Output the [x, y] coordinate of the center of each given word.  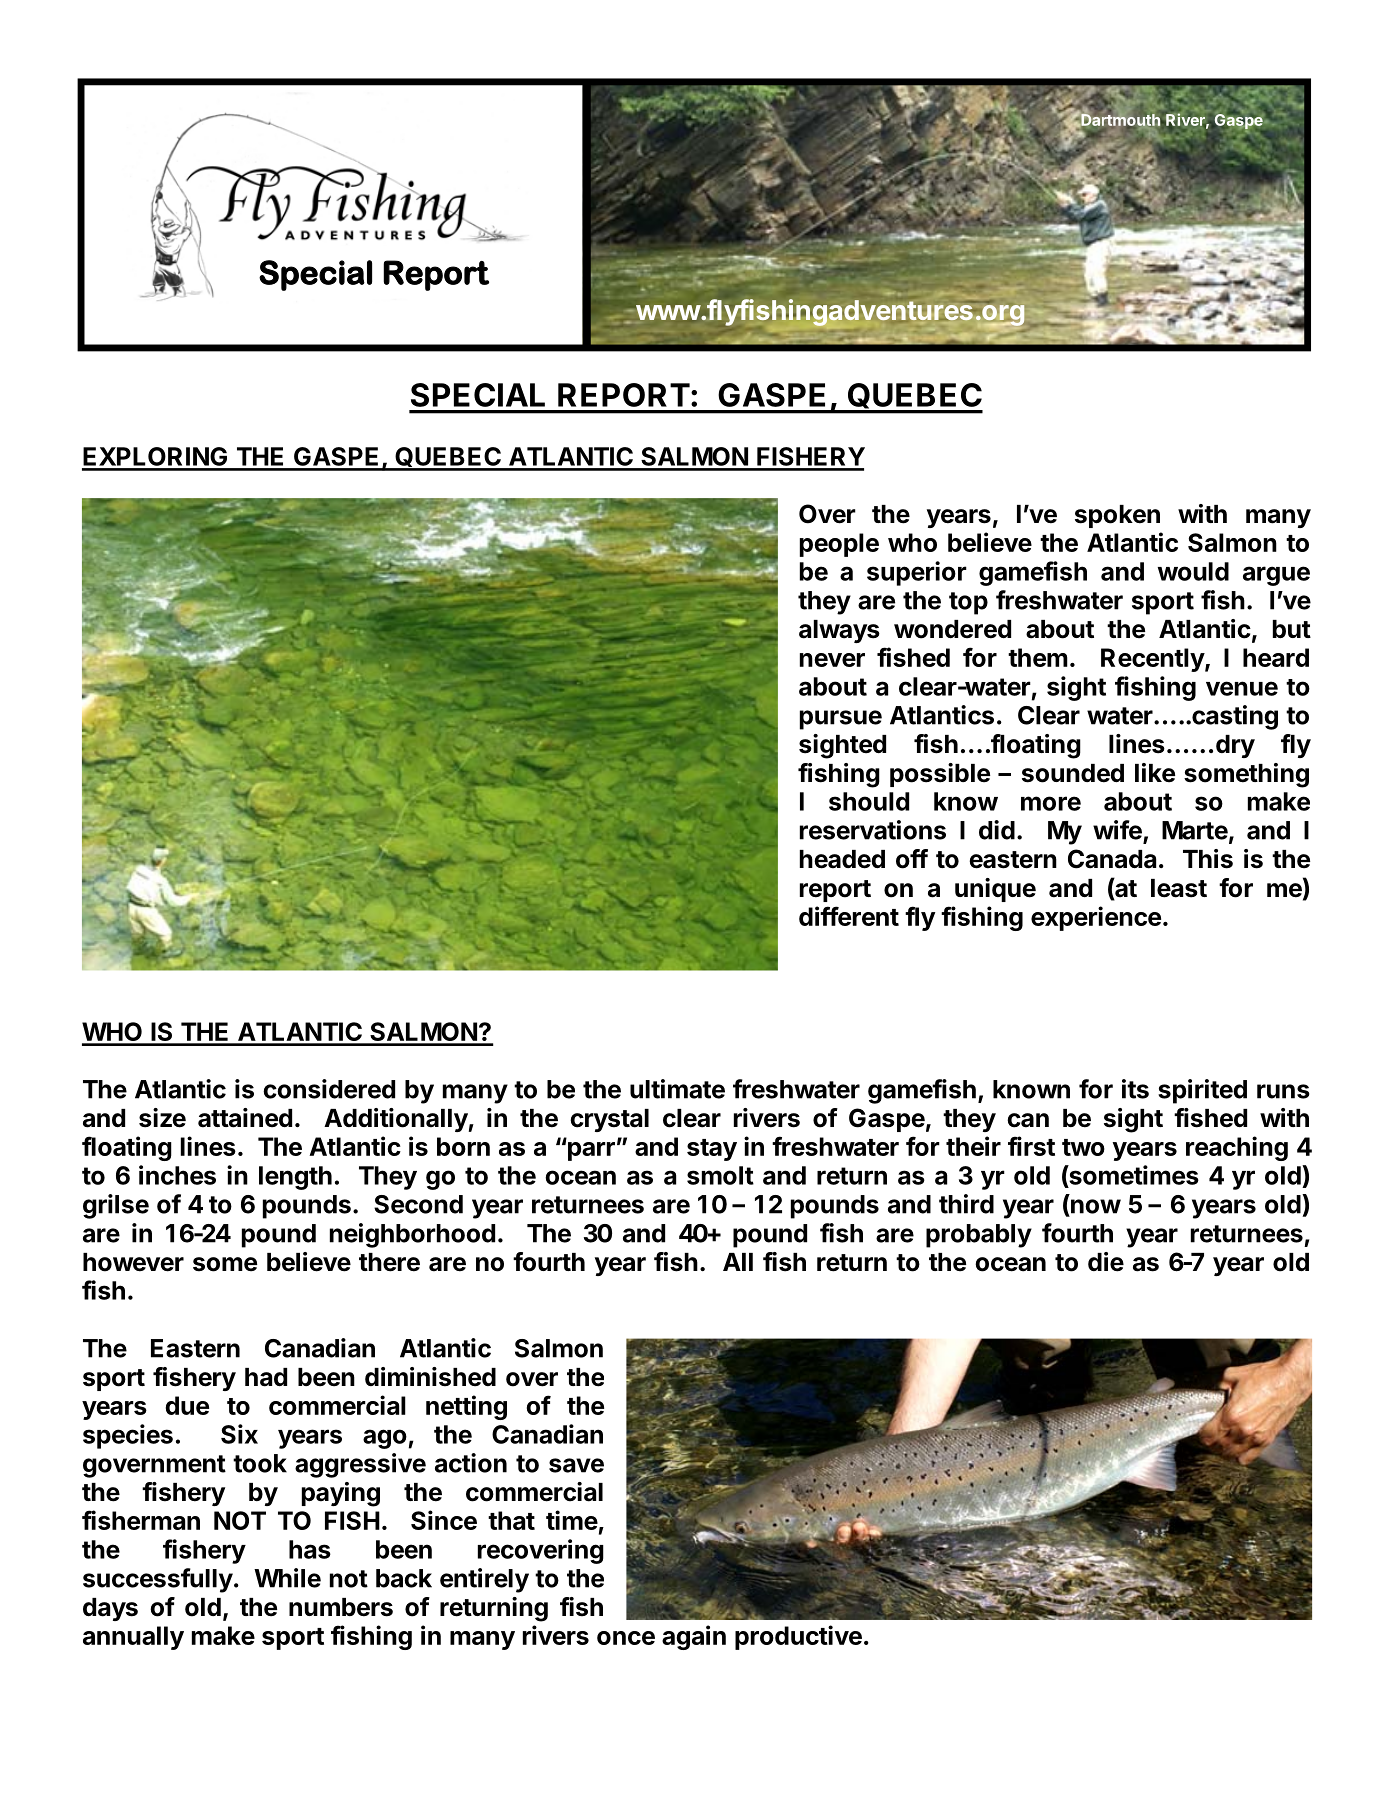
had [266, 1377]
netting [466, 1407]
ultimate [677, 1089]
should [869, 801]
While [287, 1578]
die [1106, 1262]
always [839, 631]
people [839, 545]
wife [1117, 830]
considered [329, 1089]
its [1135, 1089]
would [1193, 571]
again [694, 1637]
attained [245, 1118]
